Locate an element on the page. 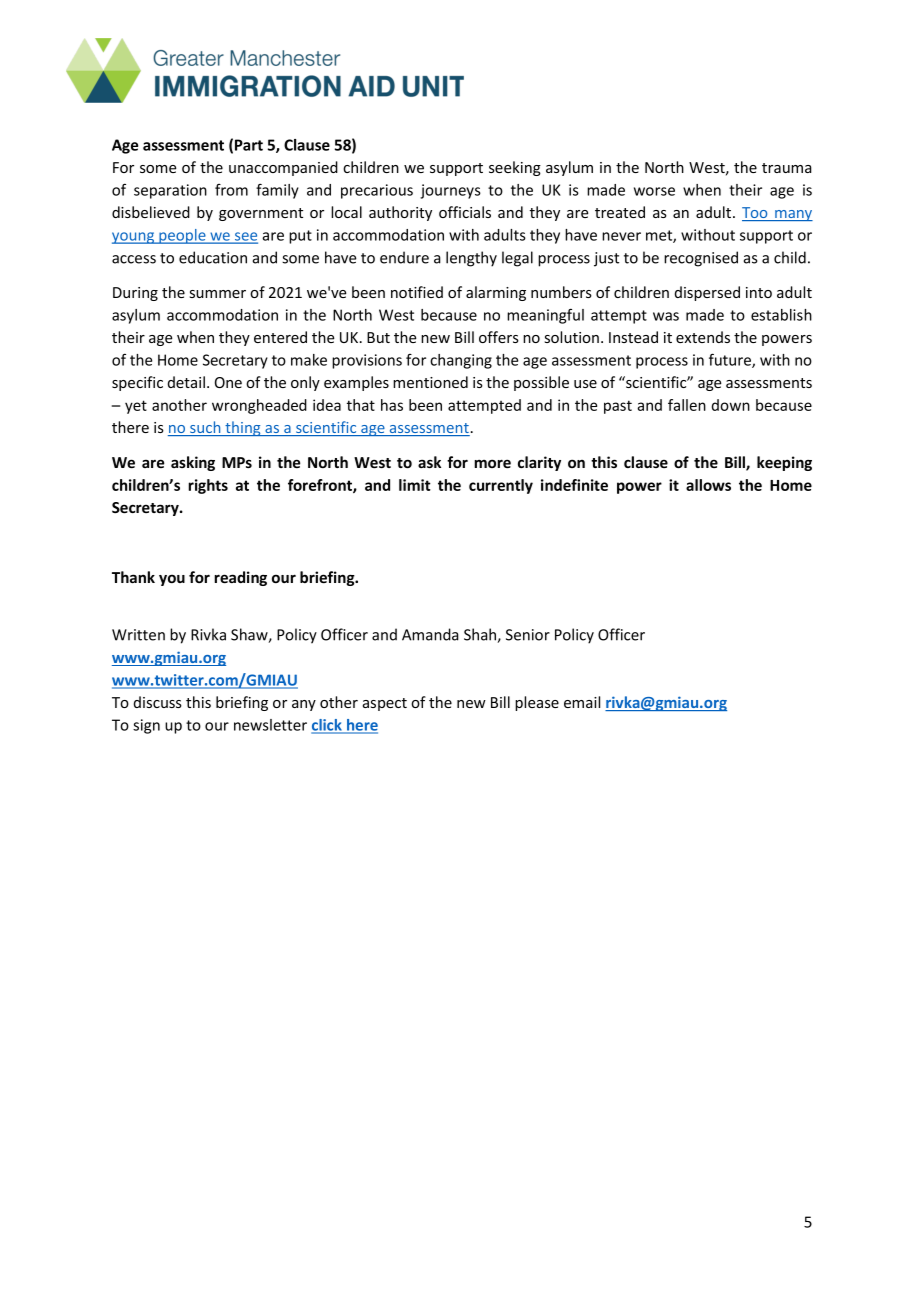  discuss is located at coordinates (158, 702).
